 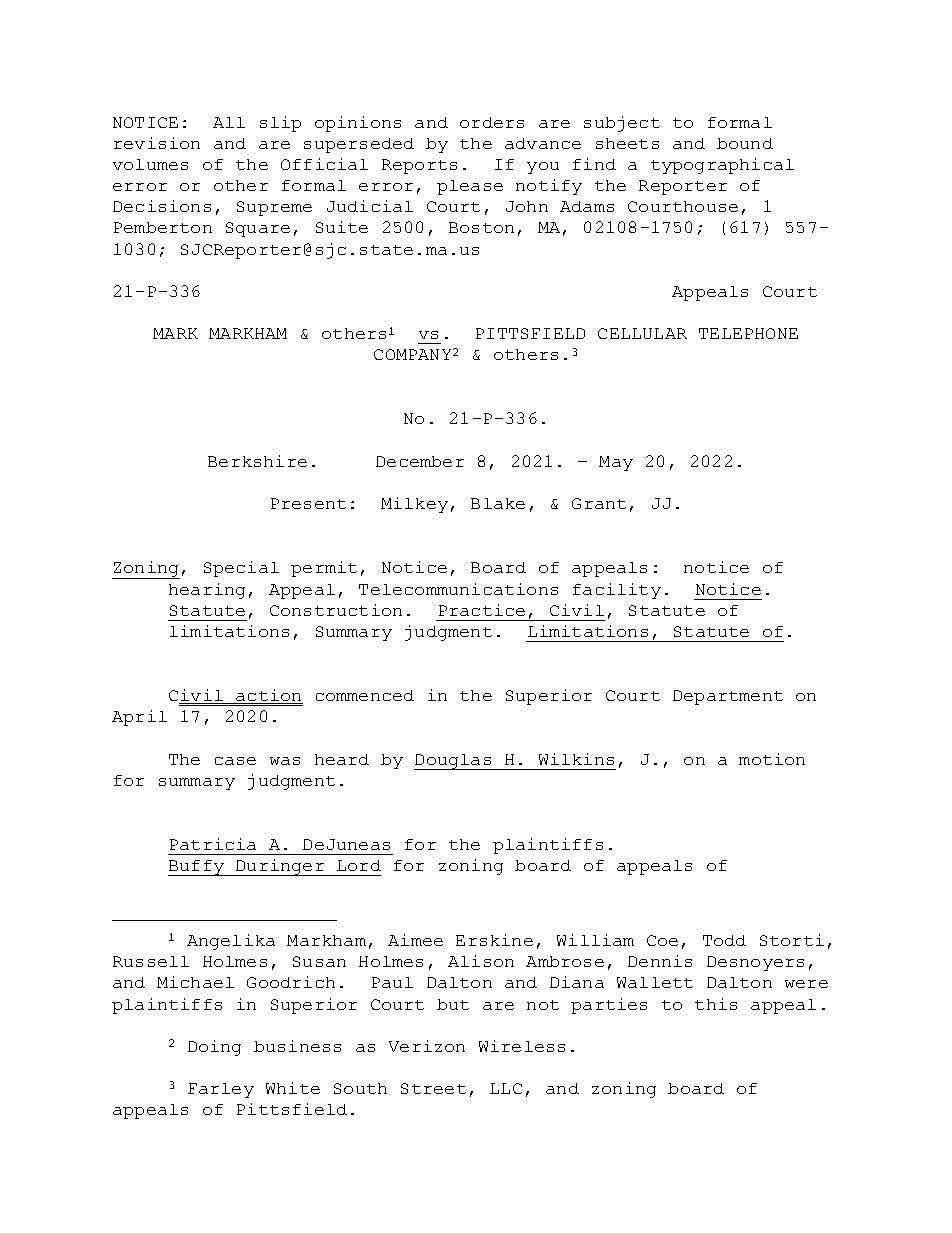 What do you see at coordinates (716, 1004) in the screenshot?
I see `this` at bounding box center [716, 1004].
